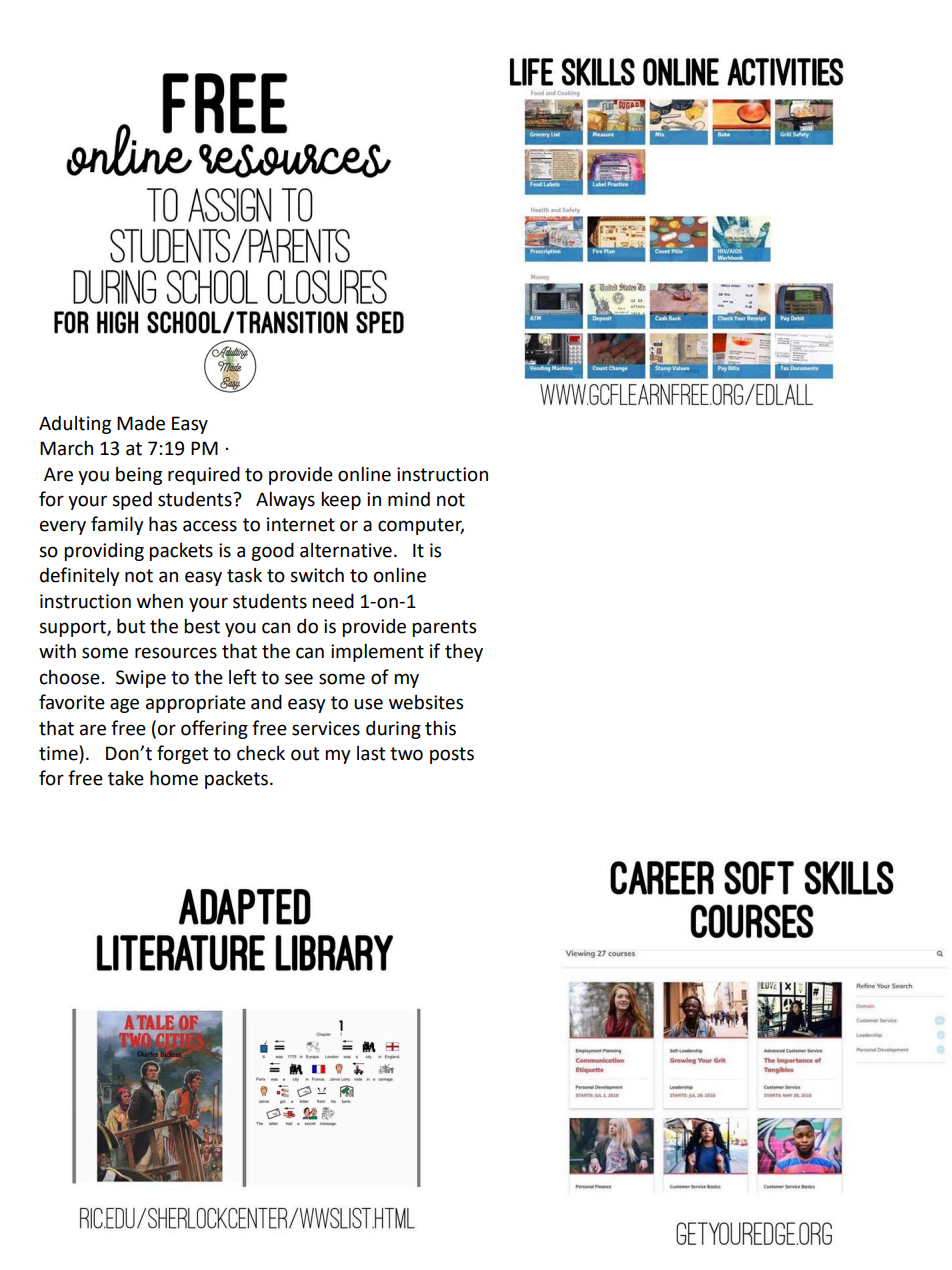  Describe the element at coordinates (444, 628) in the screenshot. I see `parents` at that location.
